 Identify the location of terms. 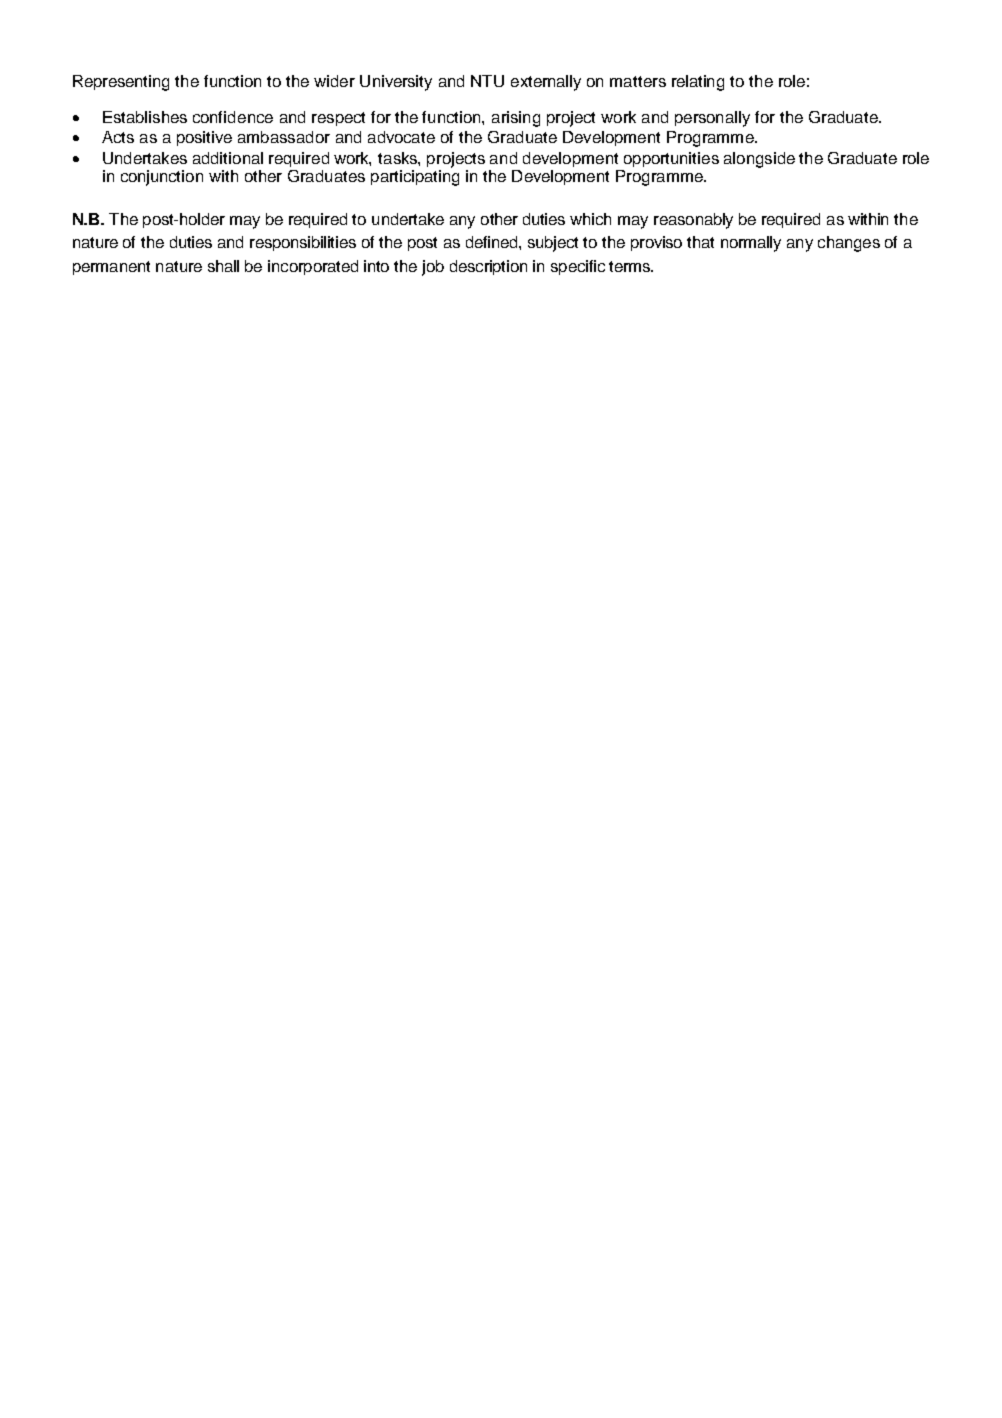
(631, 266).
